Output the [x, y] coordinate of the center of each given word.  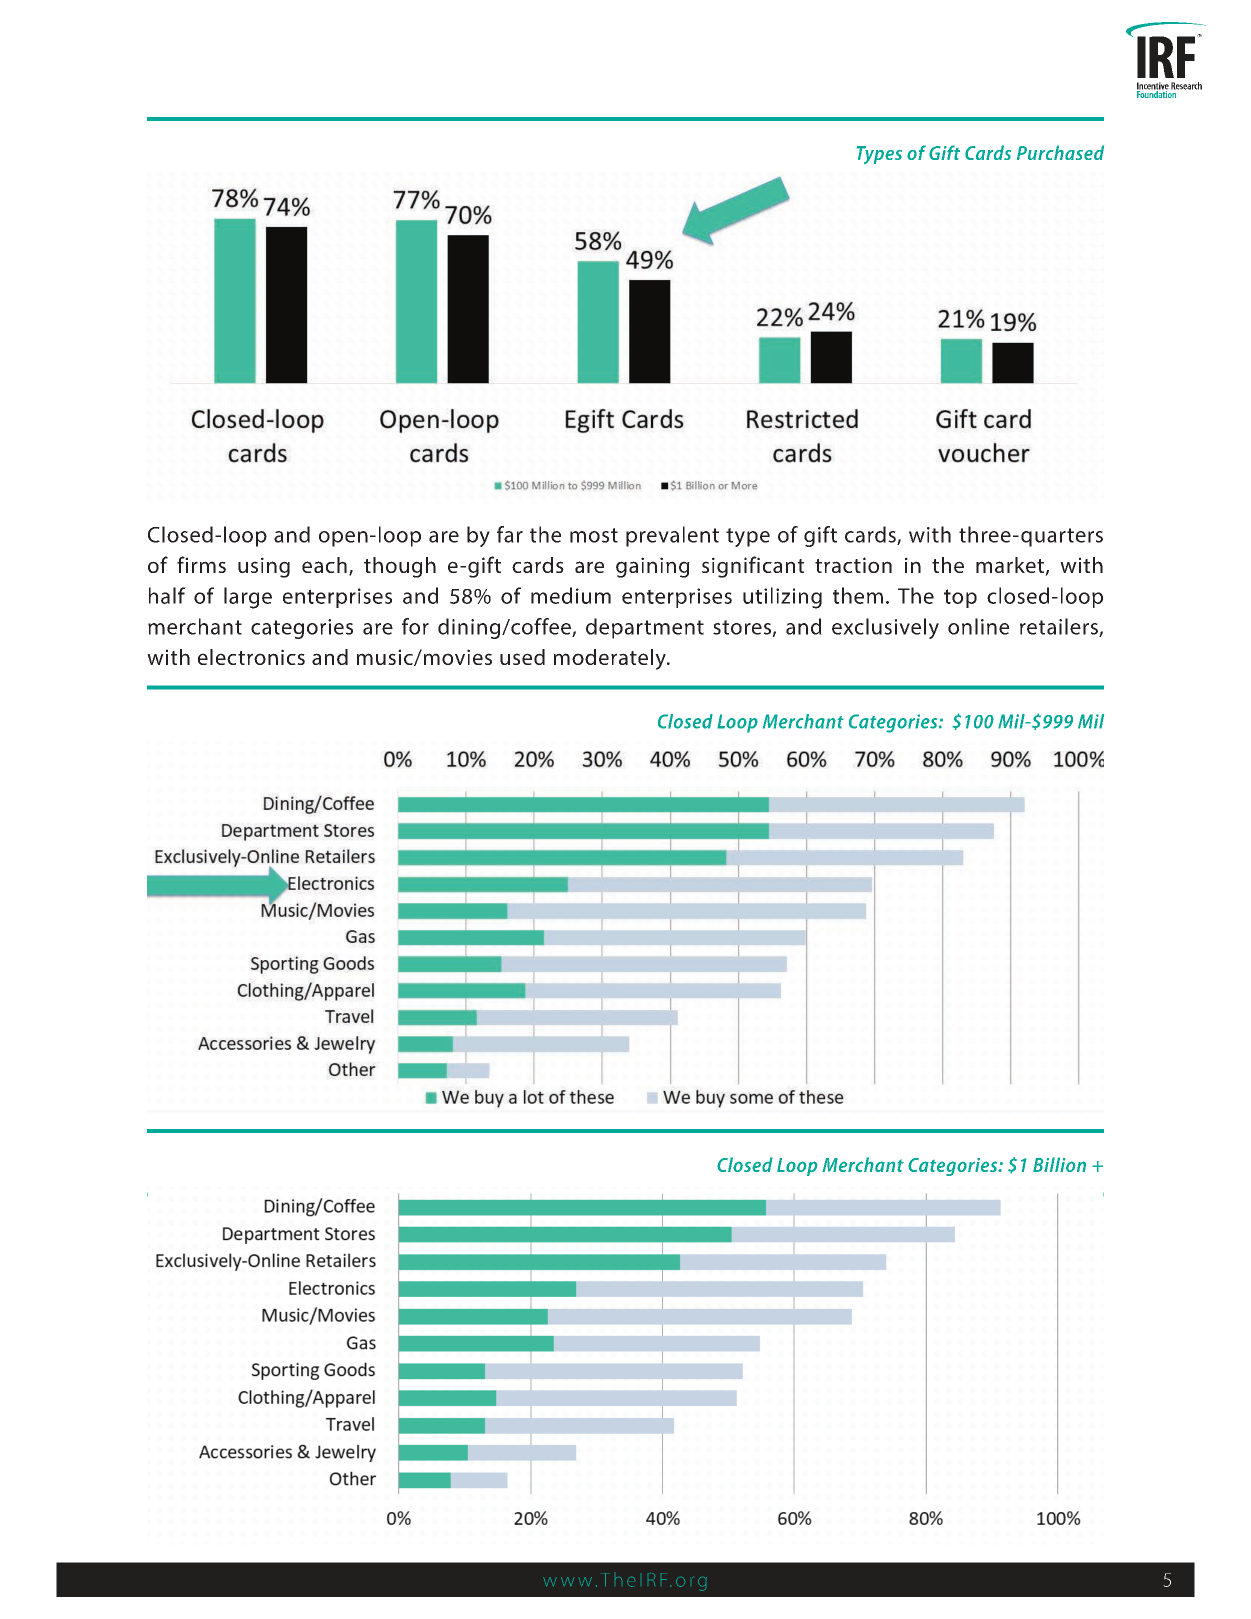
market [1011, 566]
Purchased [1060, 152]
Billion [1059, 1164]
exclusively [885, 628]
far [510, 534]
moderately [611, 659]
